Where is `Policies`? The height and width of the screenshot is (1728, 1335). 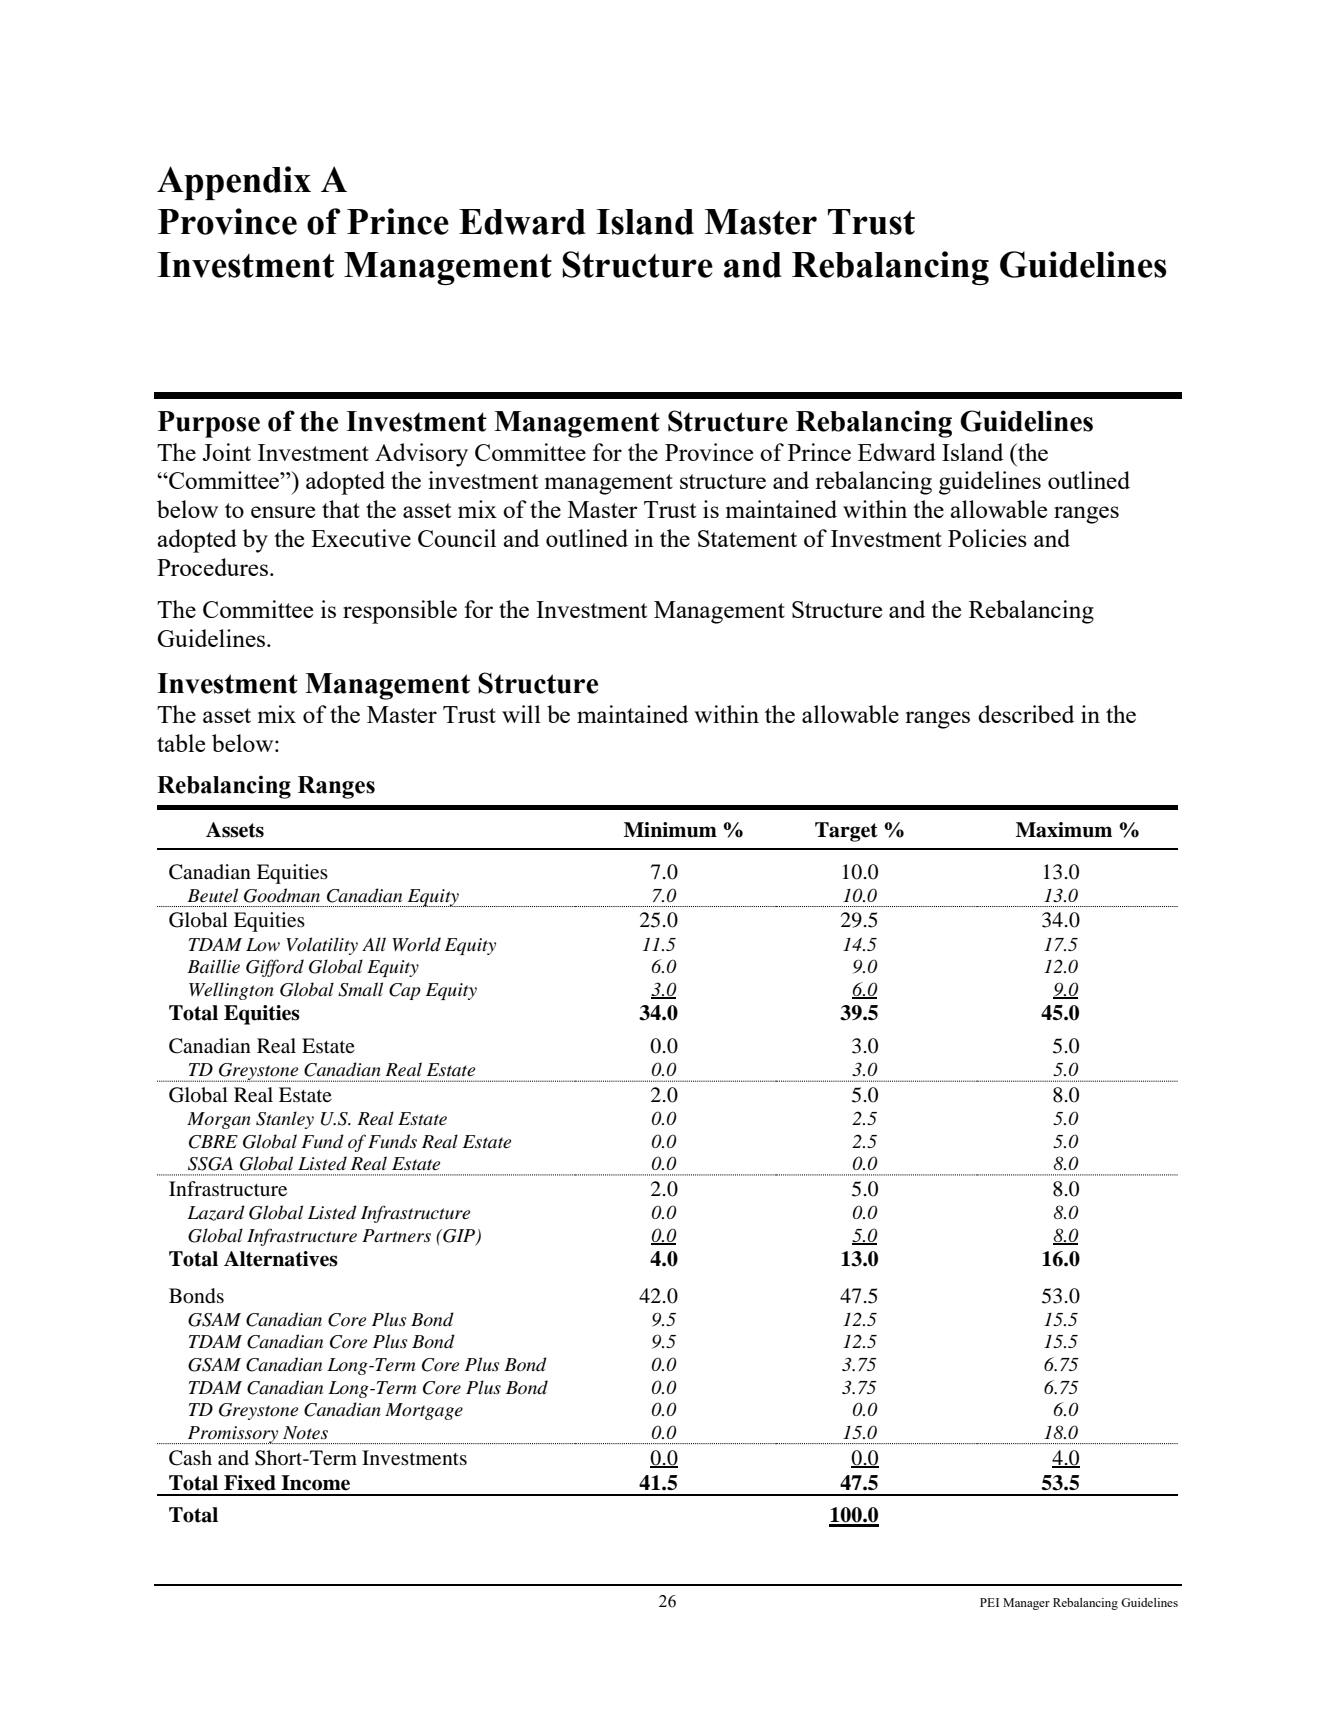 Policies is located at coordinates (987, 538).
